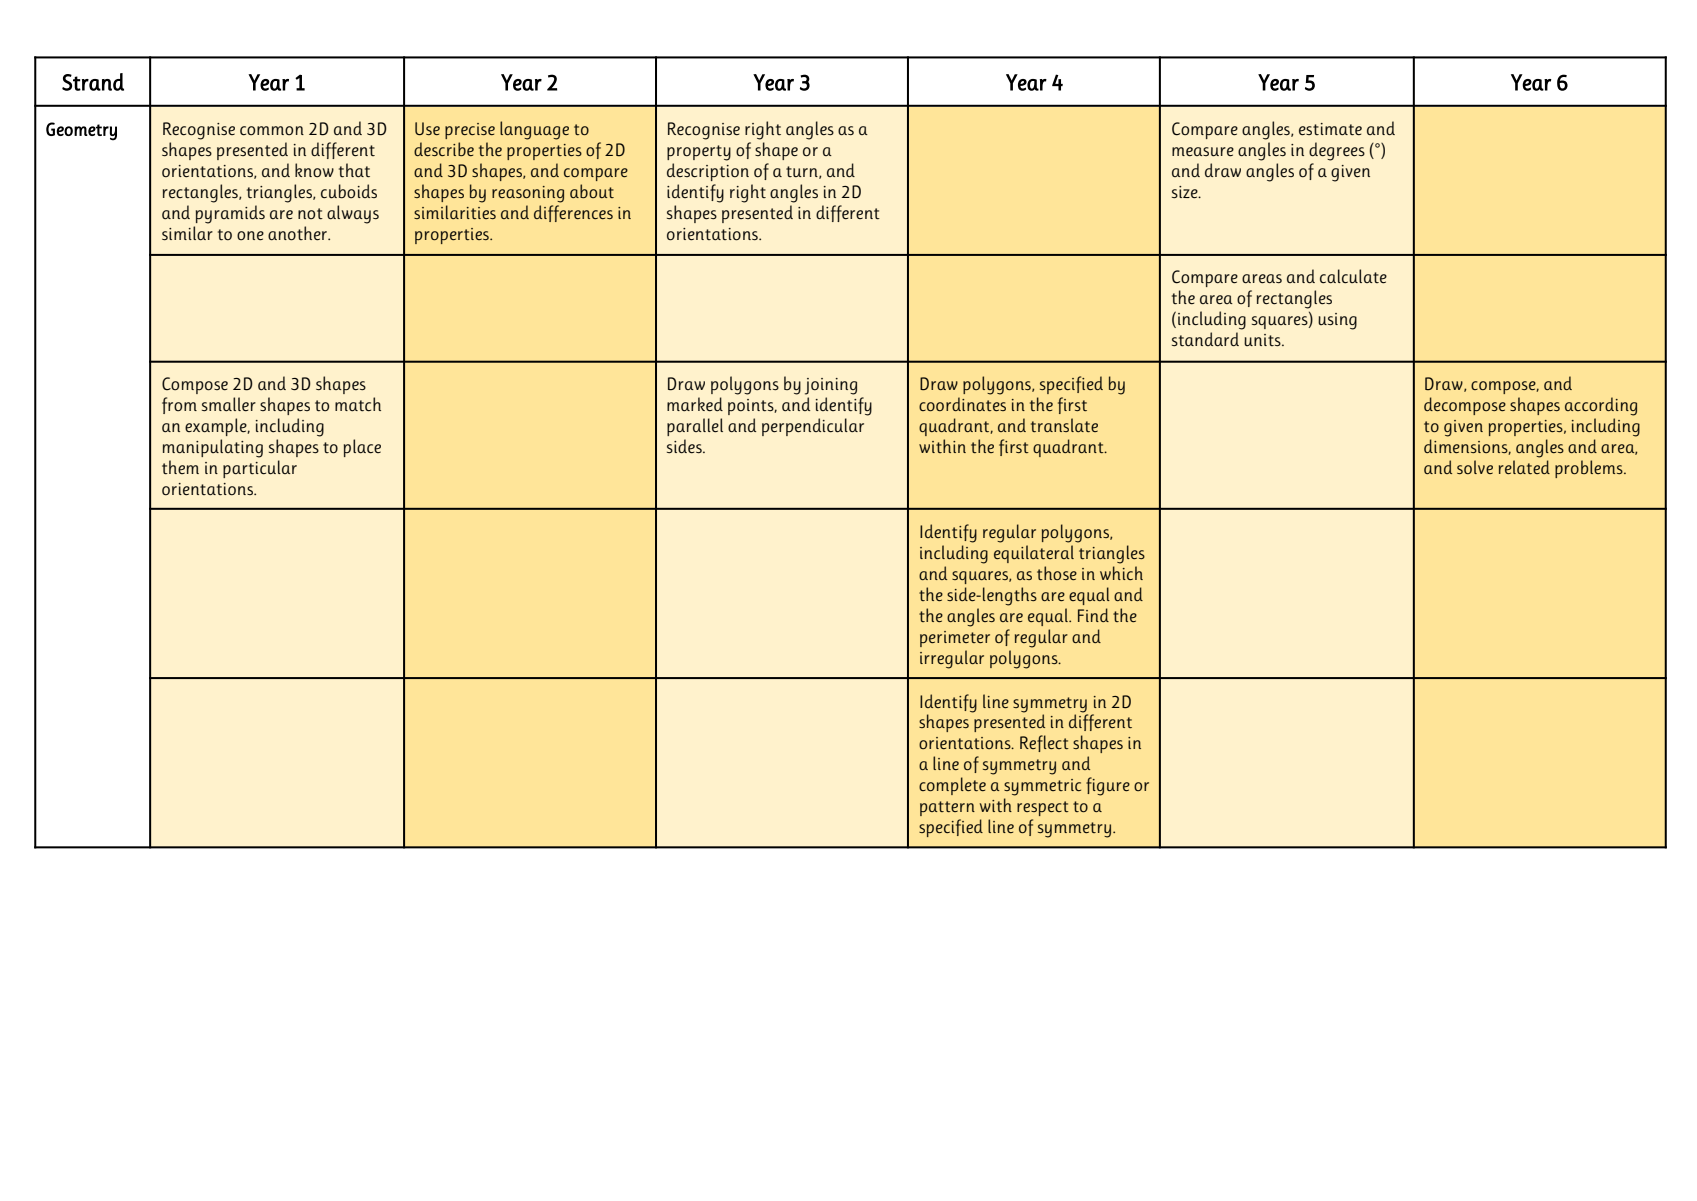 This screenshot has height=1201, width=1697. Describe the element at coordinates (1330, 129) in the screenshot. I see `estimate` at that location.
